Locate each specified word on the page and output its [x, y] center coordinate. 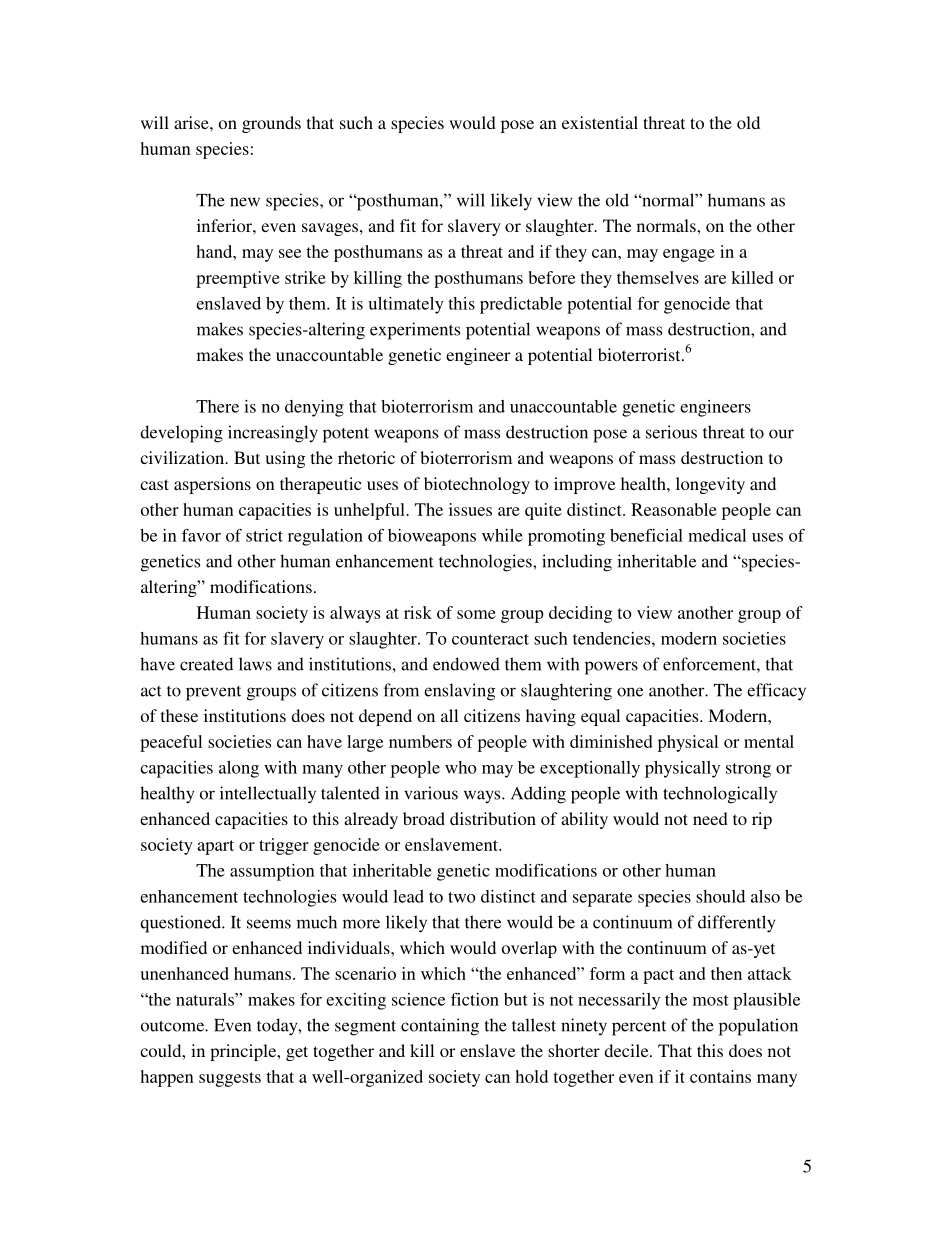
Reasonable [674, 509]
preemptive [238, 279]
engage [689, 255]
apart [215, 847]
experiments [415, 331]
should [720, 896]
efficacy [776, 692]
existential [600, 122]
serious [671, 432]
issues [470, 509]
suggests [230, 1079]
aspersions [212, 485]
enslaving [460, 692]
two [462, 897]
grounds [271, 124]
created [206, 664]
